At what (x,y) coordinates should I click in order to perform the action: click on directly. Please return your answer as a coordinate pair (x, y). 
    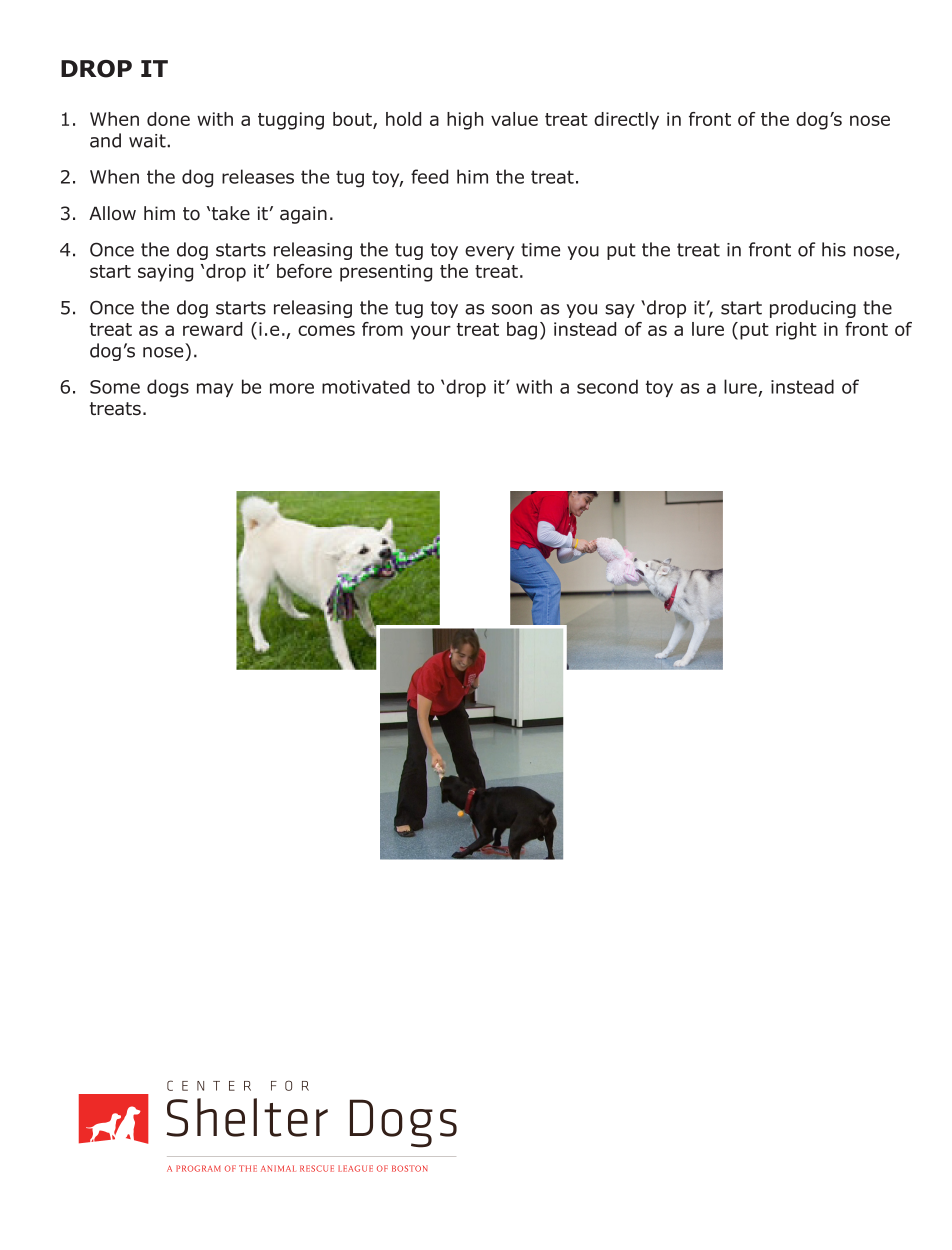
    Looking at the image, I should click on (626, 121).
